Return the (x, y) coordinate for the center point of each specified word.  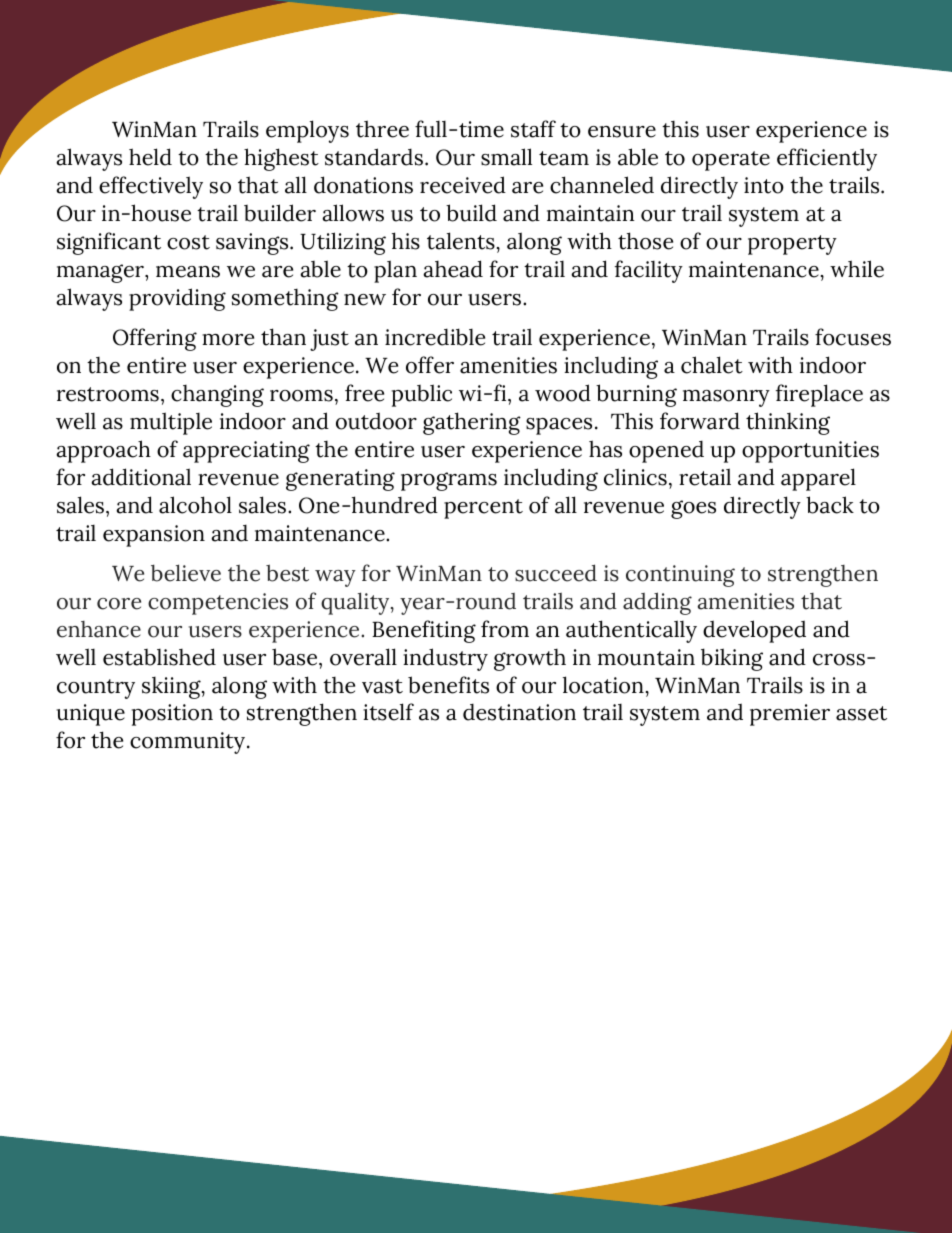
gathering (472, 423)
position (172, 715)
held (150, 157)
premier (790, 715)
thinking (788, 423)
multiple (171, 423)
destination (519, 712)
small (506, 157)
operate (731, 161)
